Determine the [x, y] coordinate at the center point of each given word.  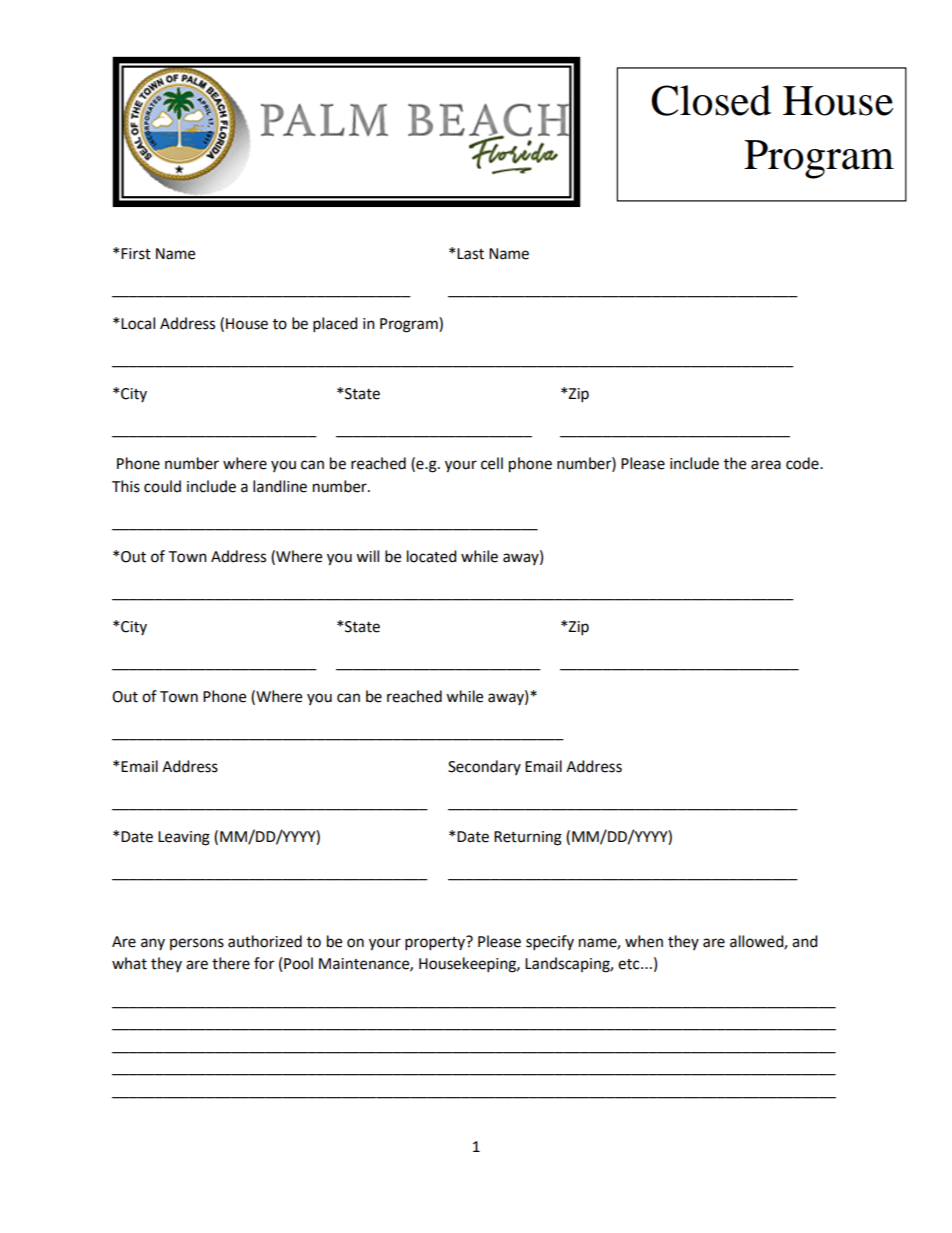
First [136, 254]
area [766, 465]
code [803, 463]
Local [138, 323]
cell [492, 463]
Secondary [484, 767]
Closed [711, 100]
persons [197, 944]
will [367, 556]
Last [470, 254]
